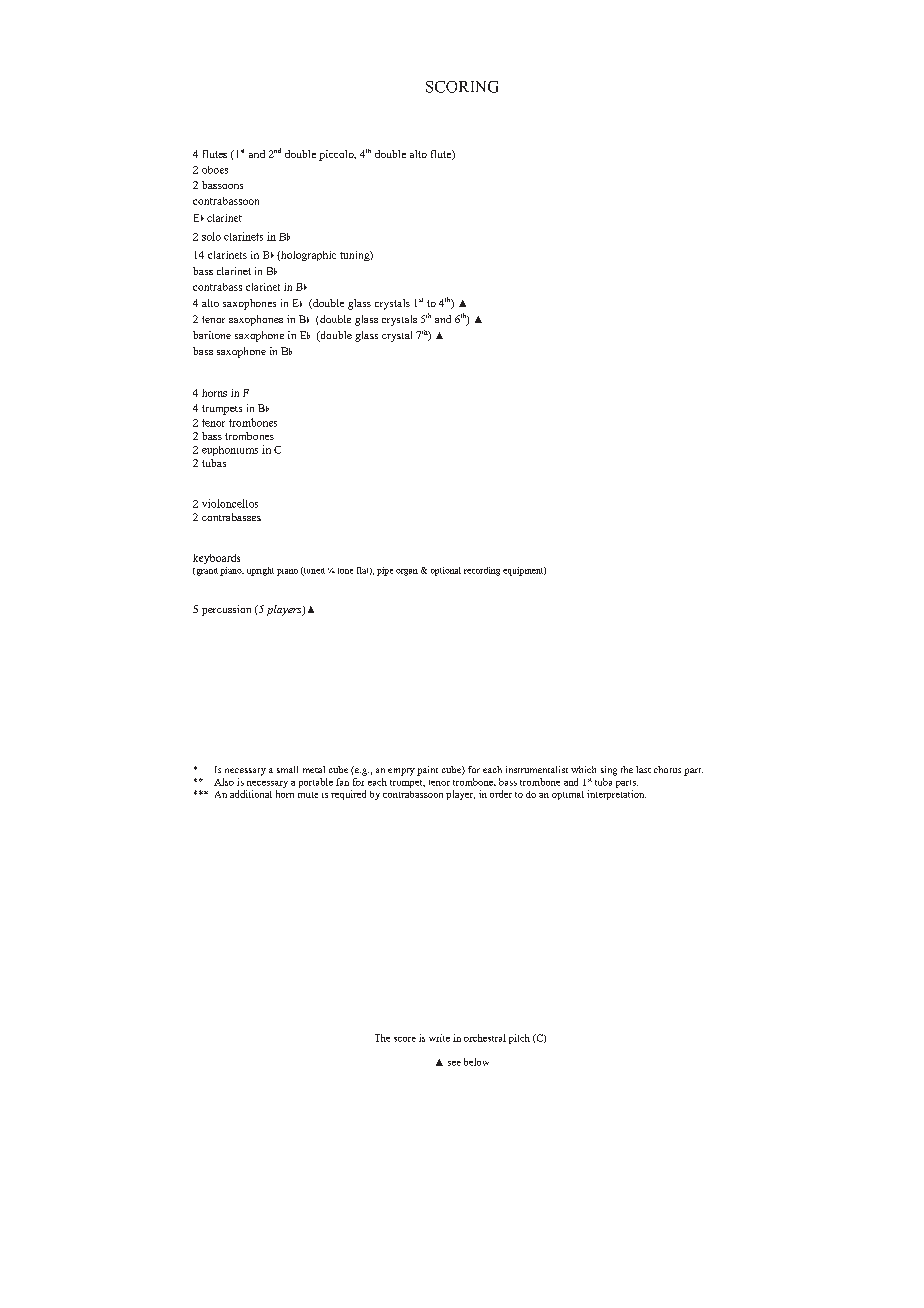 The height and width of the screenshot is (1308, 924). I want to click on upright, so click(260, 571).
